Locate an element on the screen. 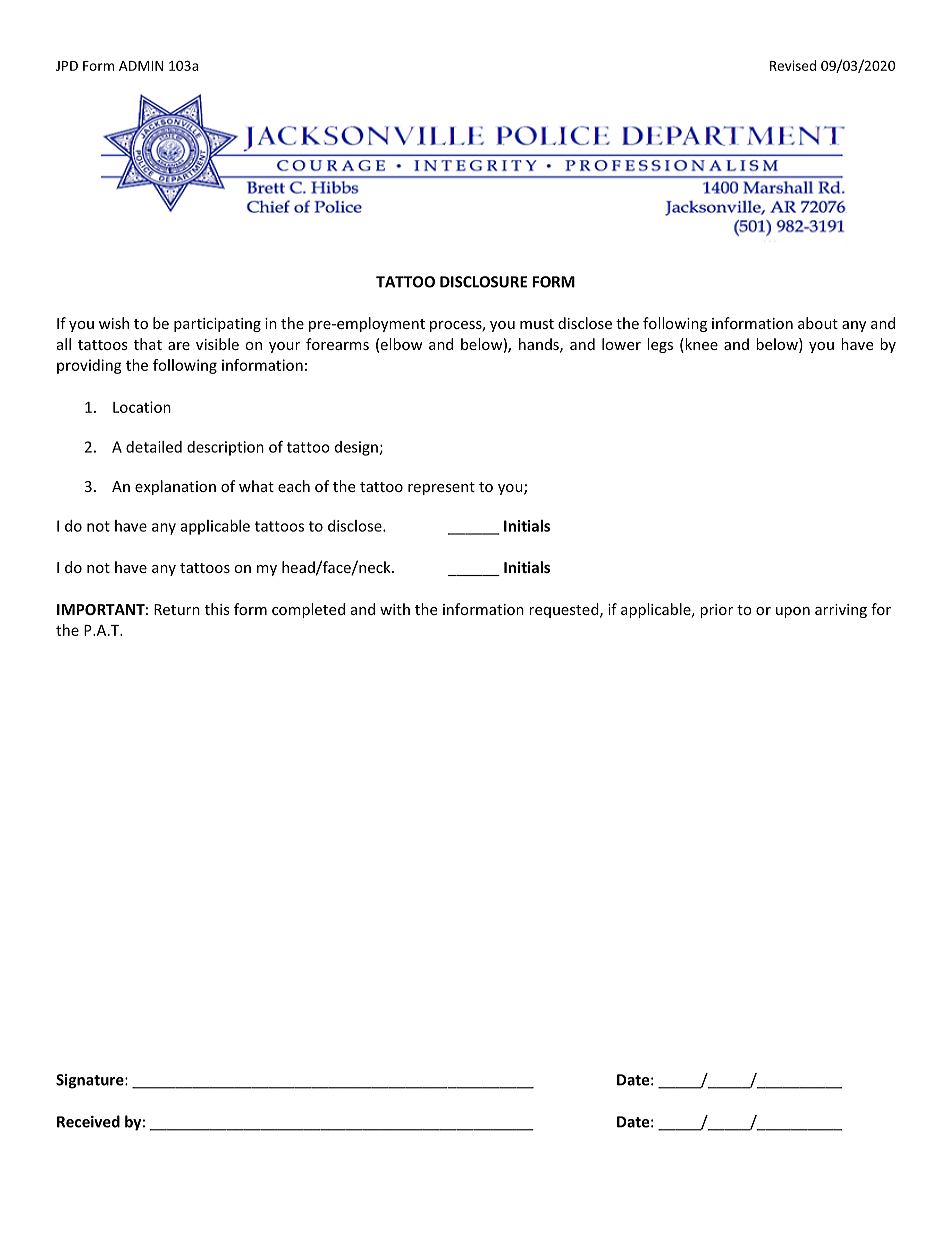  completed is located at coordinates (308, 610).
